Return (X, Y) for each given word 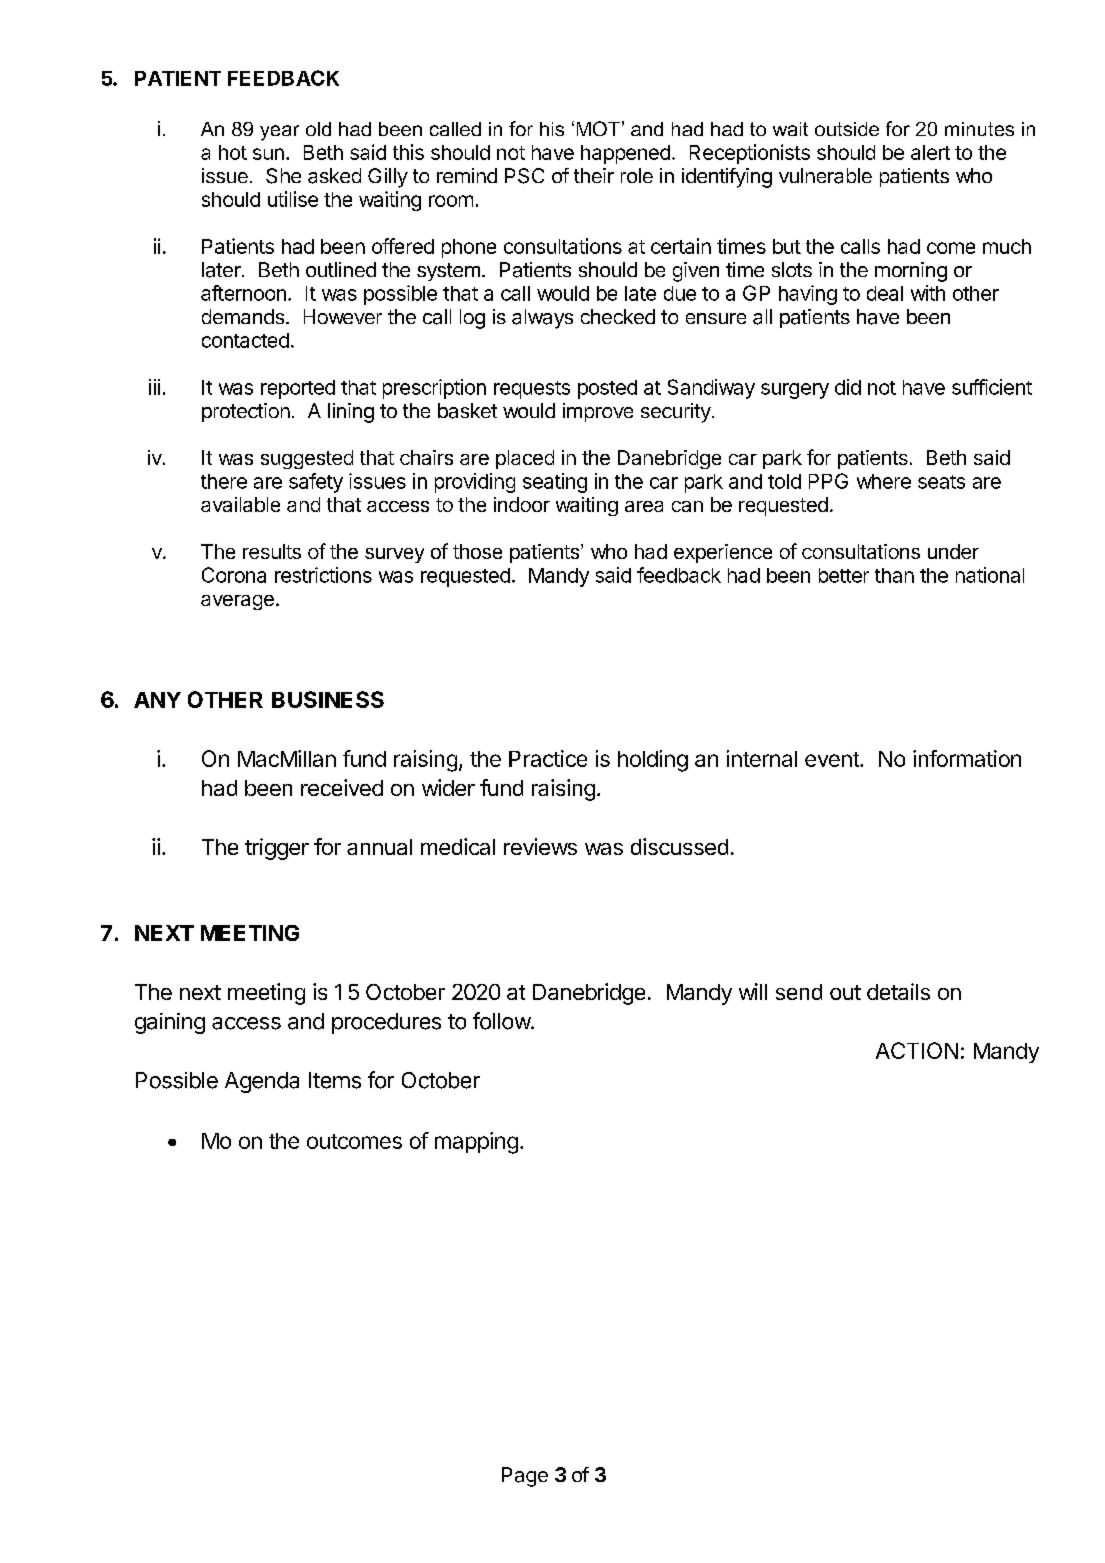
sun (268, 154)
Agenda (262, 1082)
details (898, 991)
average (237, 602)
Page (525, 1477)
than (894, 575)
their (594, 175)
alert (930, 152)
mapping (476, 1143)
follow (502, 1021)
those (477, 551)
